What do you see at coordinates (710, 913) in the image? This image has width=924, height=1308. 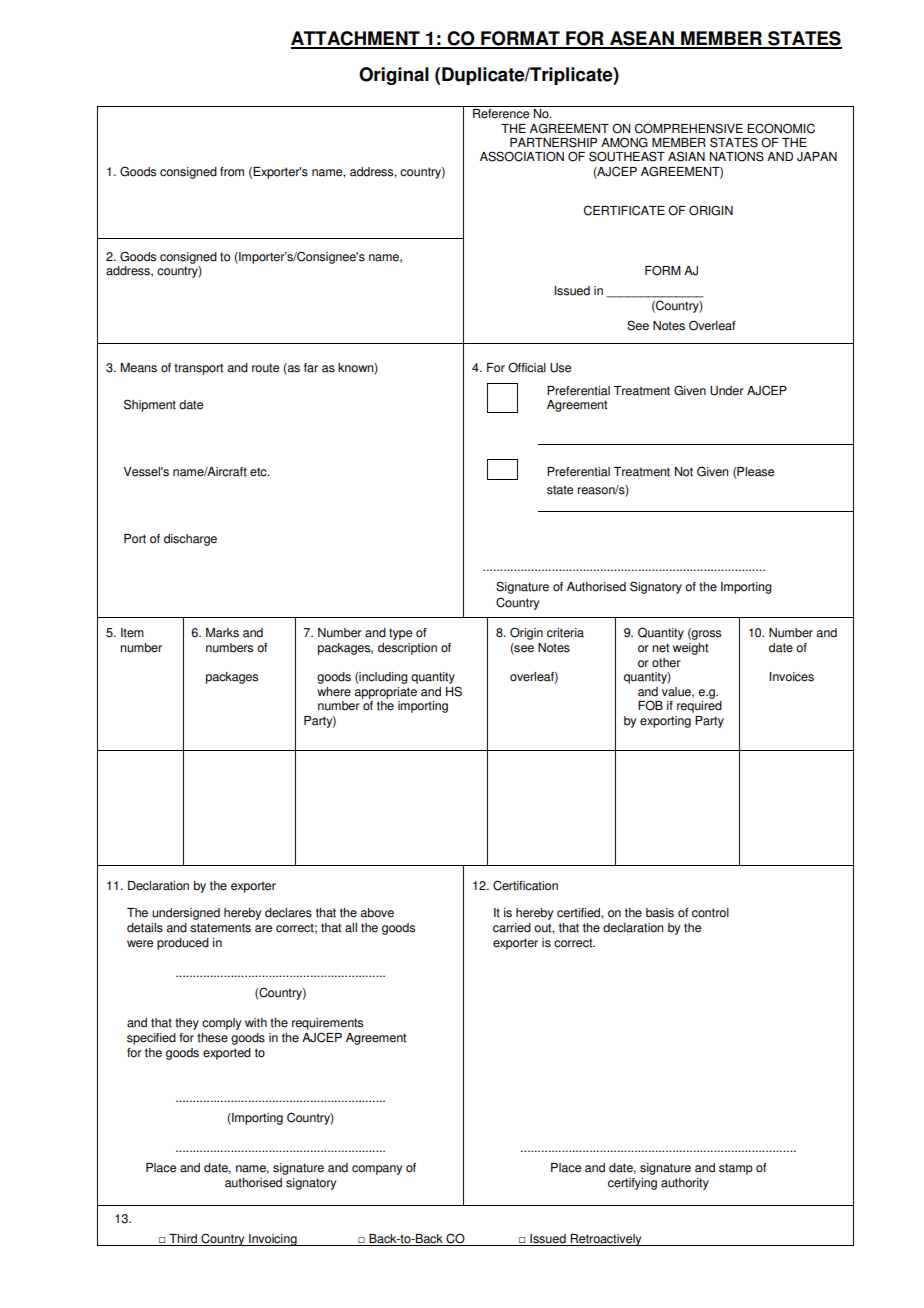 I see `control` at bounding box center [710, 913].
